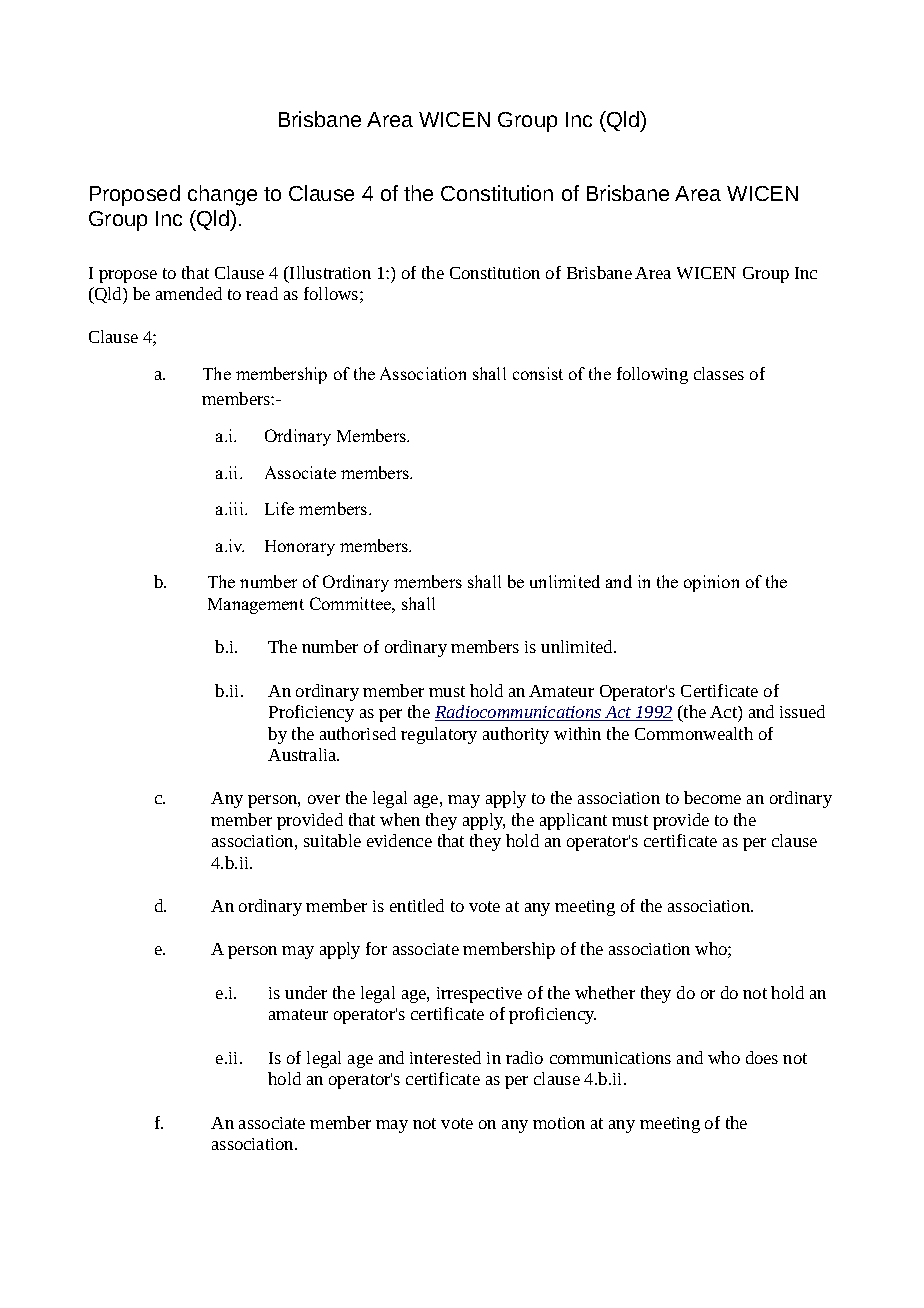 This page has width=924, height=1308. What do you see at coordinates (762, 1057) in the page?
I see `does` at bounding box center [762, 1057].
